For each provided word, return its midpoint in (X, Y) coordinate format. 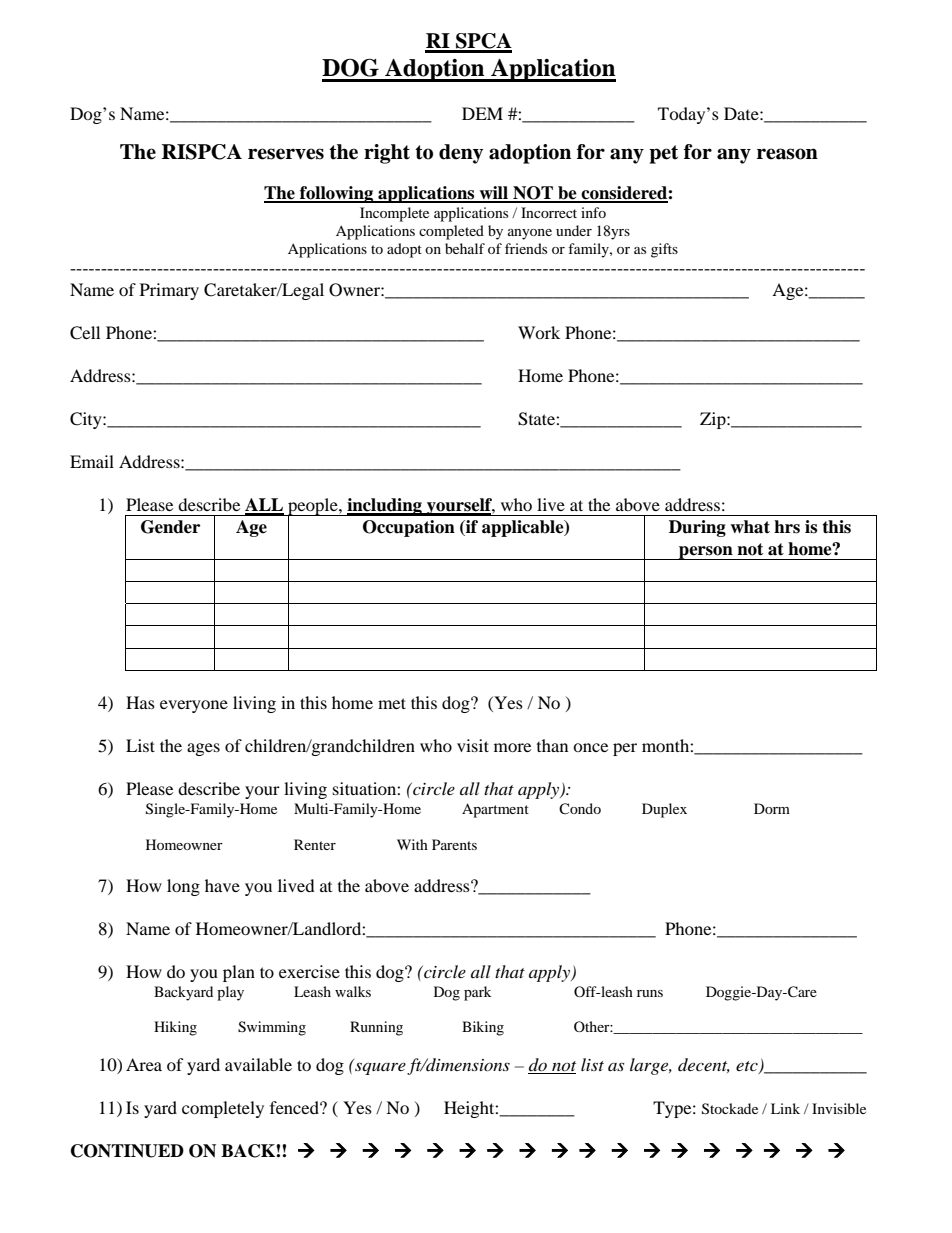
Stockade (730, 1109)
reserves (286, 154)
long (183, 887)
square (379, 1067)
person (706, 553)
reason (787, 154)
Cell (85, 333)
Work (539, 332)
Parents (454, 844)
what (750, 527)
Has (140, 702)
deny (461, 154)
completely (223, 1109)
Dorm (772, 808)
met (392, 703)
